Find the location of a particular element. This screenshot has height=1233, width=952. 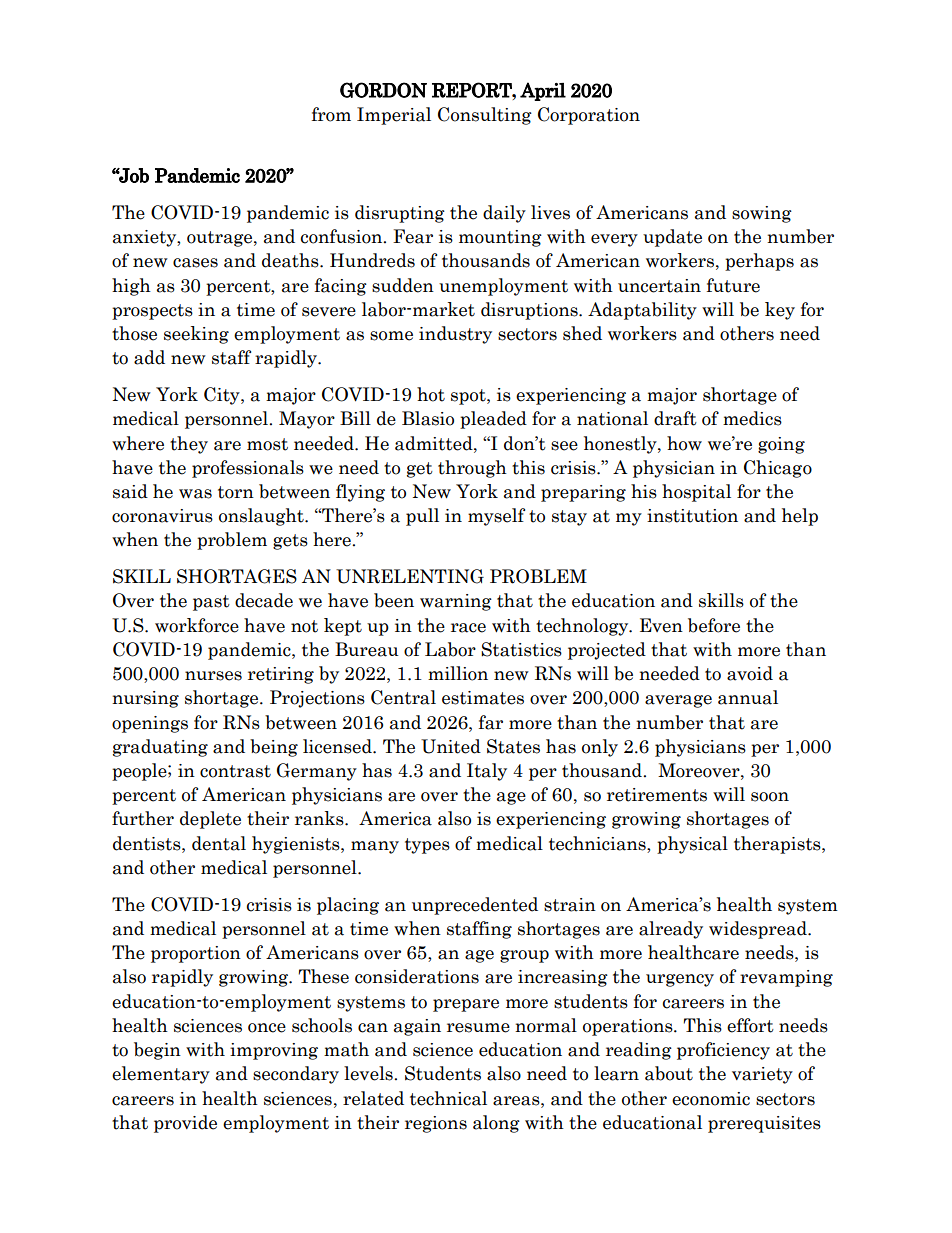

provide is located at coordinates (185, 1124).
